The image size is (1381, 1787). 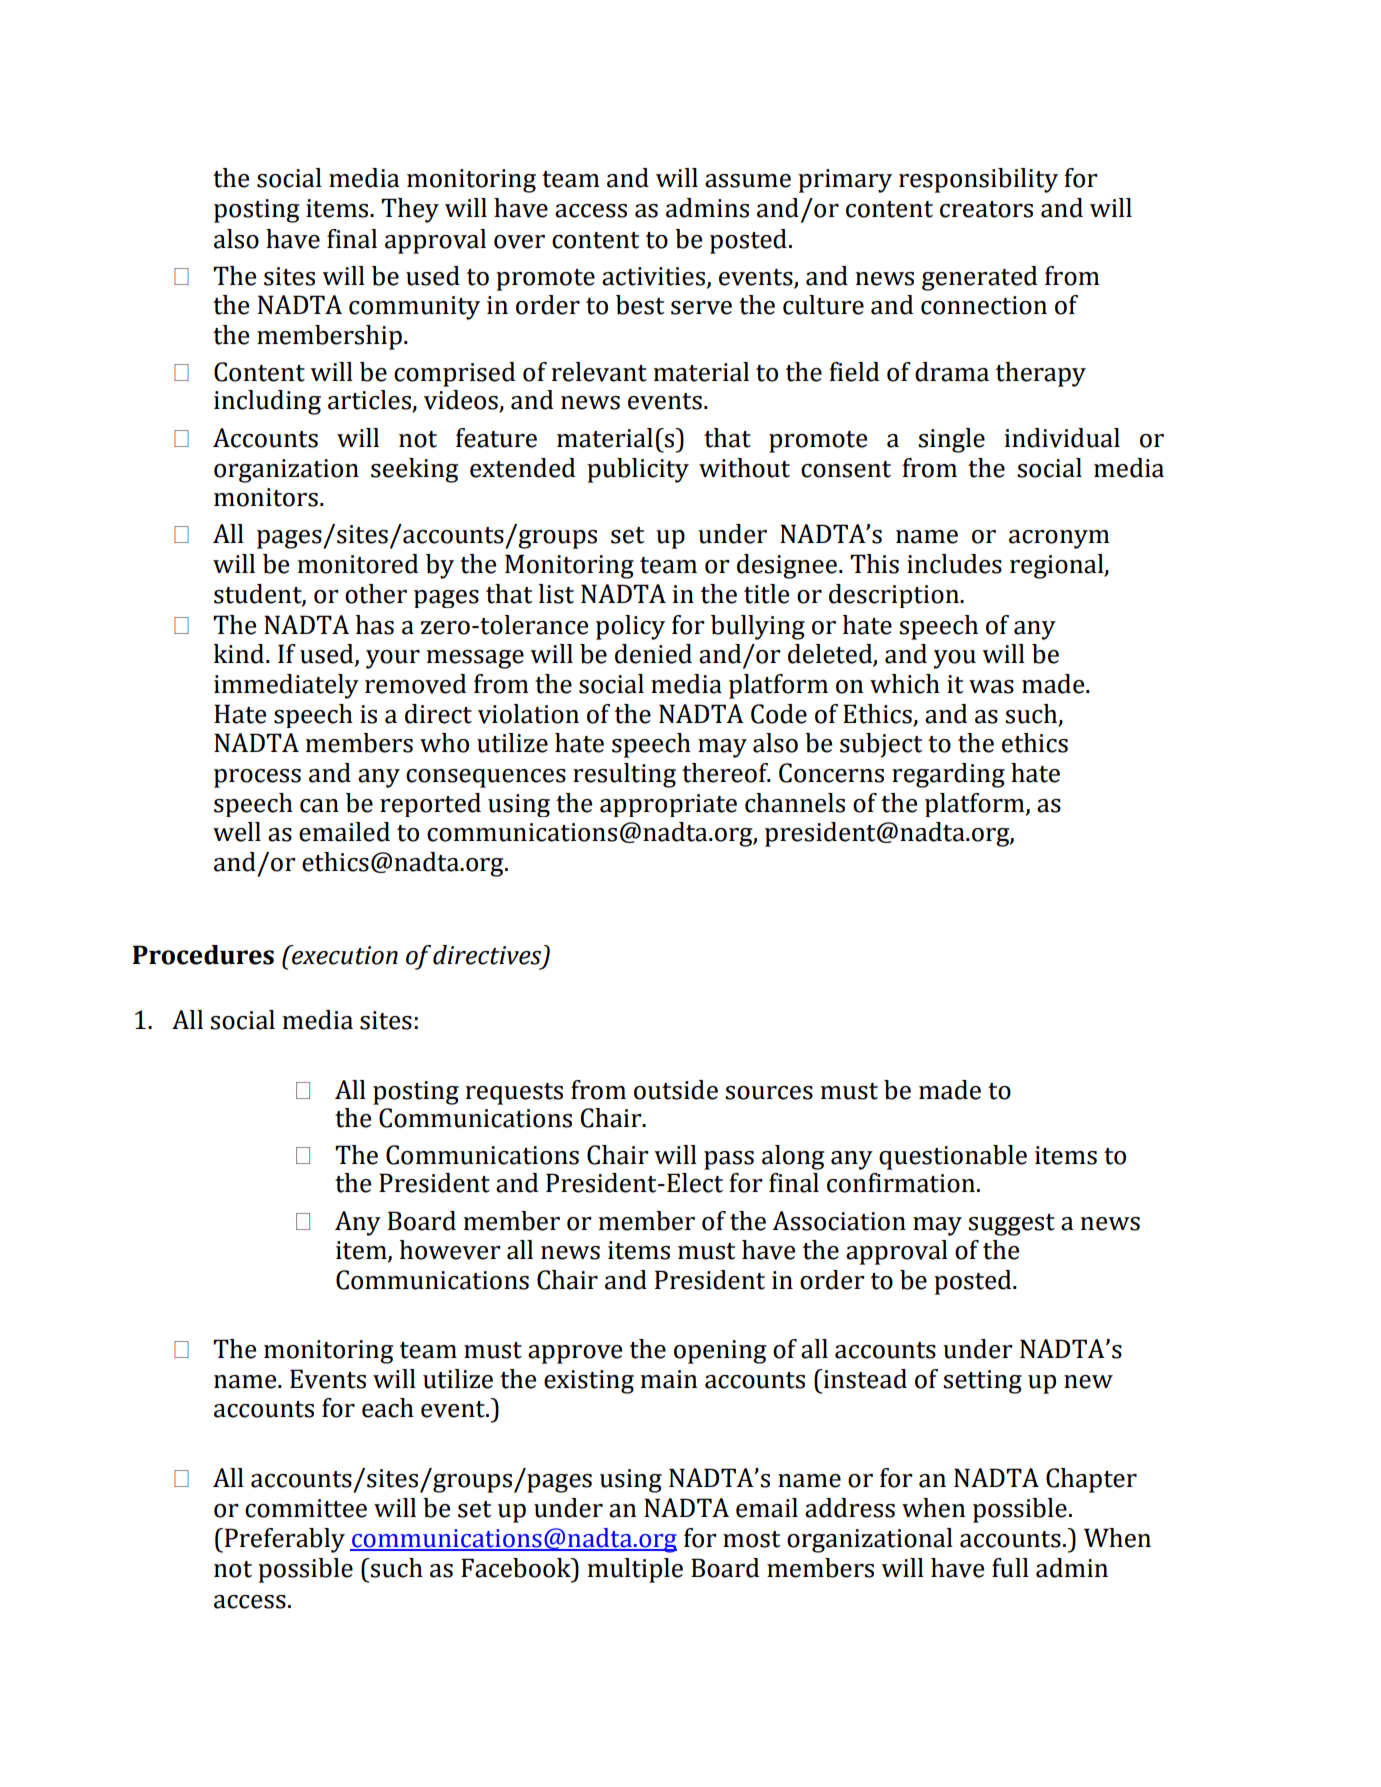 What do you see at coordinates (948, 775) in the screenshot?
I see `regarding` at bounding box center [948, 775].
